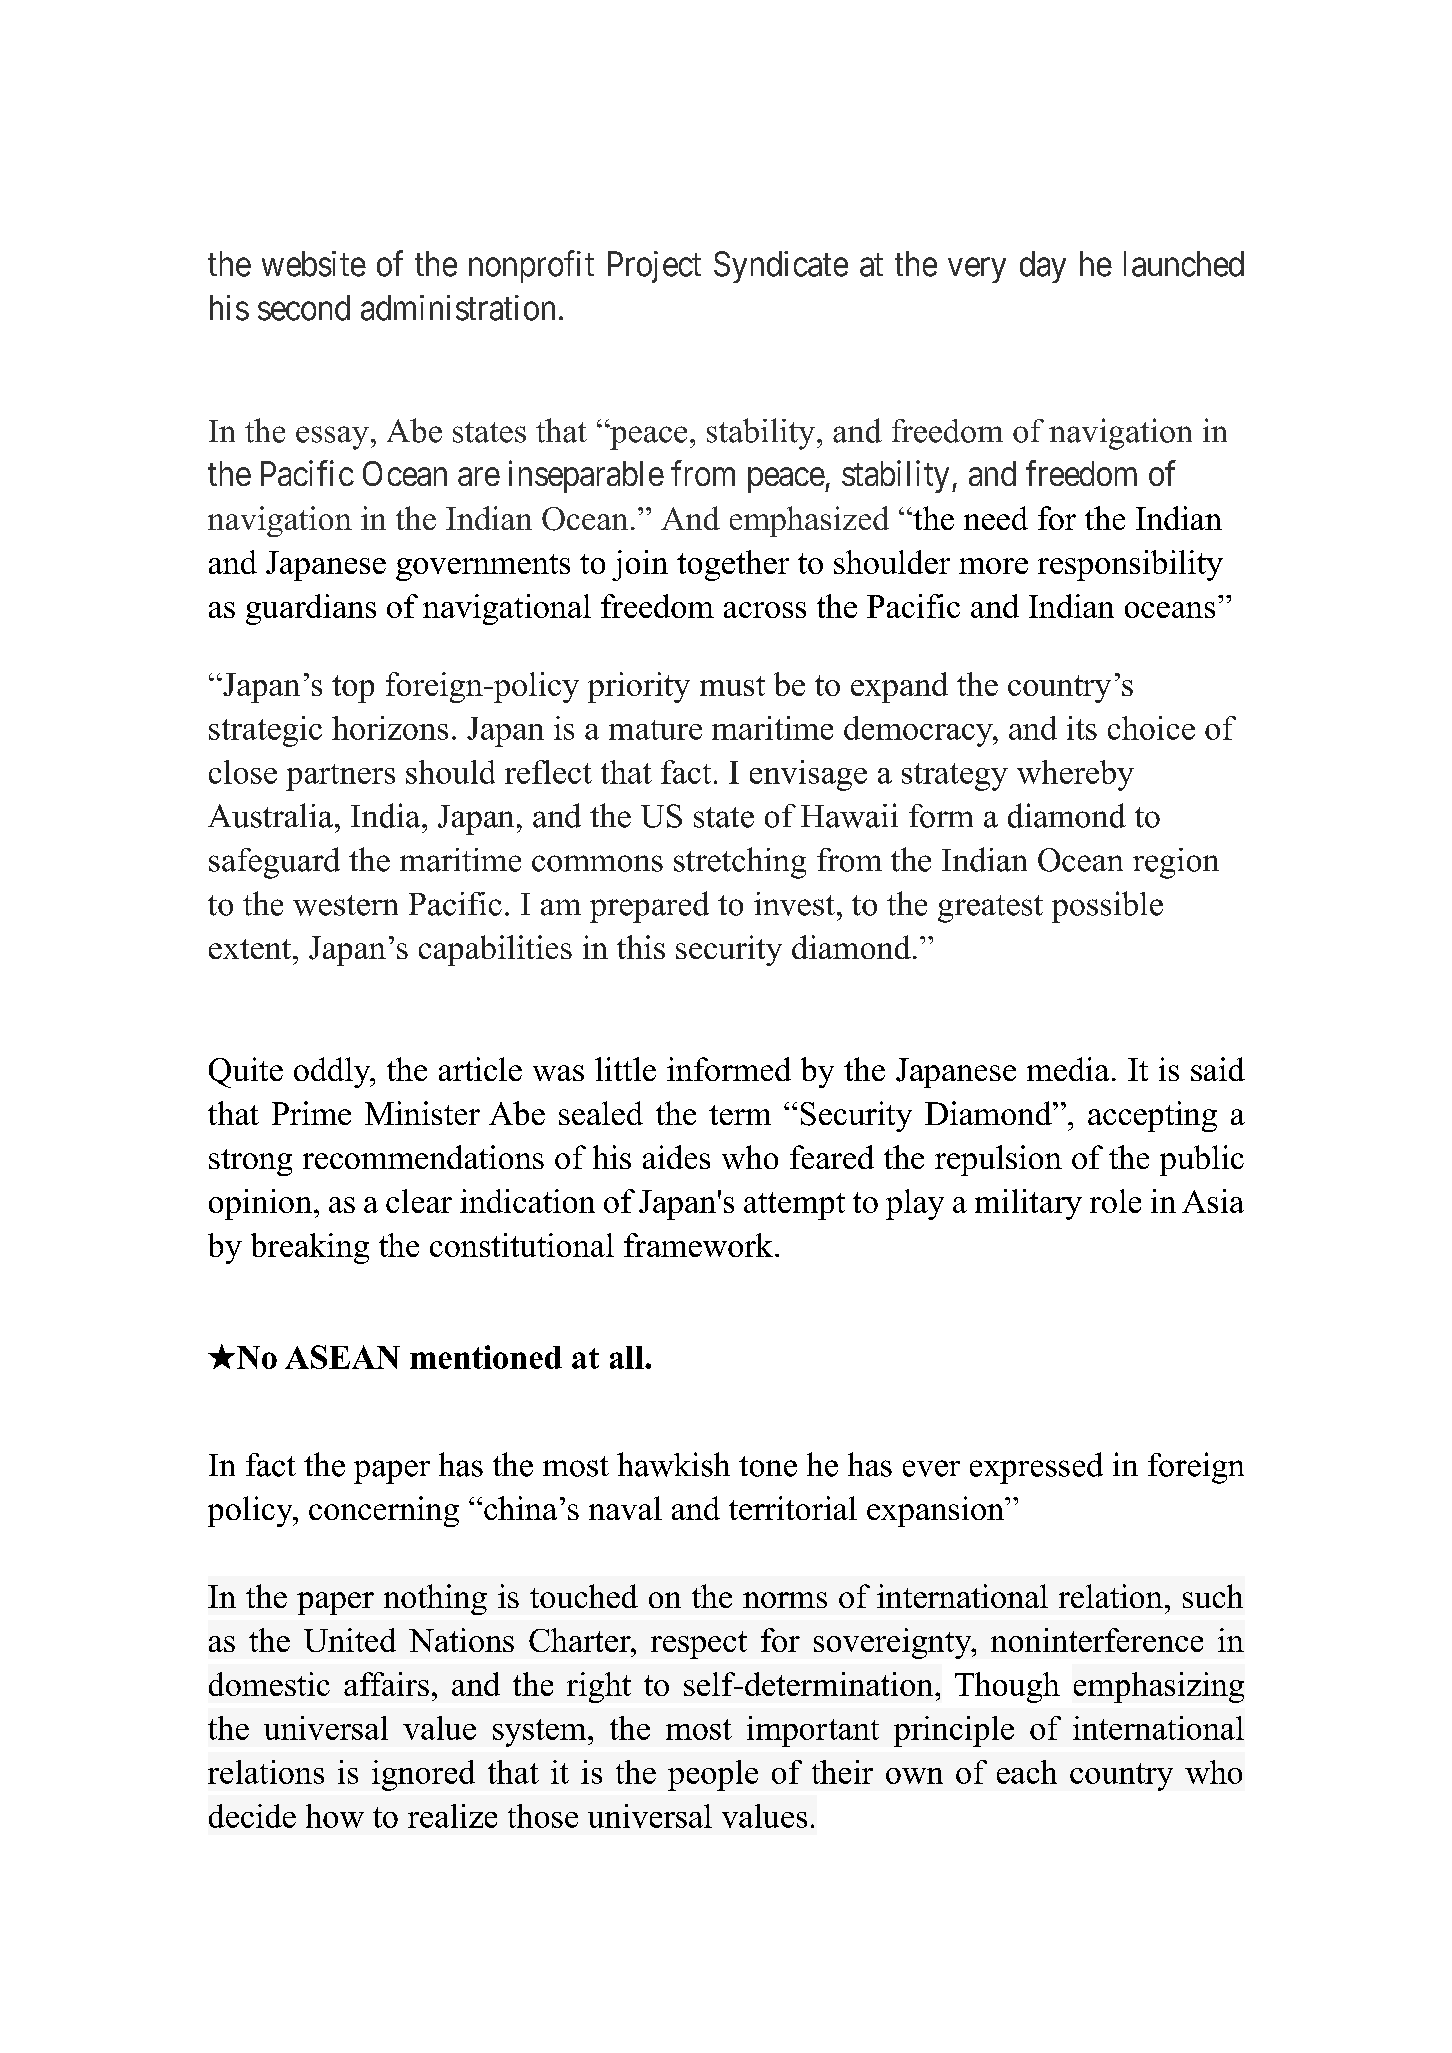 This screenshot has height=2053, width=1452. I want to click on framework, so click(698, 1245).
